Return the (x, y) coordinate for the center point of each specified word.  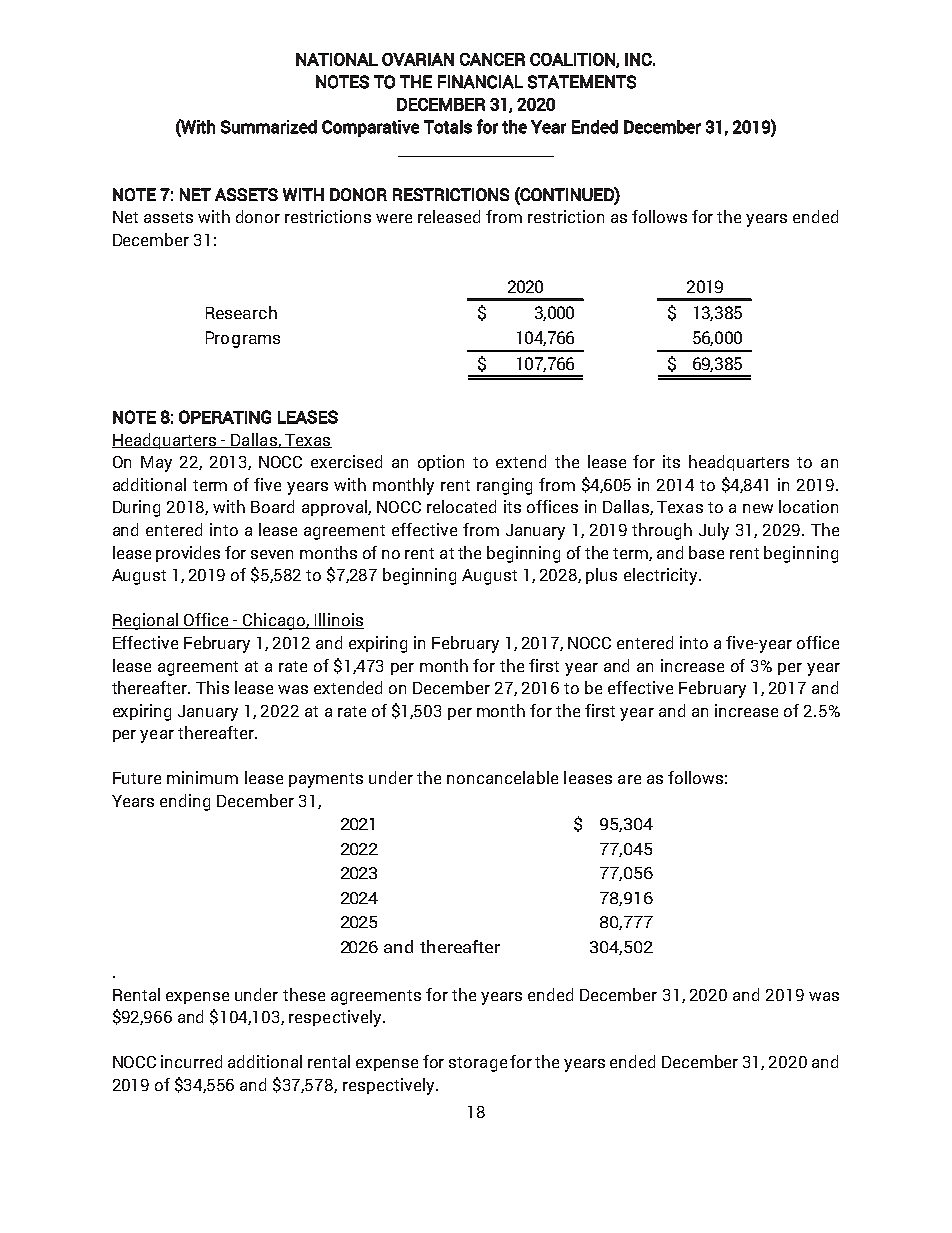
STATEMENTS (582, 82)
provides (188, 554)
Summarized (269, 127)
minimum (202, 777)
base (706, 552)
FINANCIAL (480, 82)
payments (326, 780)
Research (241, 312)
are (629, 779)
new (758, 508)
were (394, 218)
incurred (191, 1061)
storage (478, 1064)
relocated (461, 506)
